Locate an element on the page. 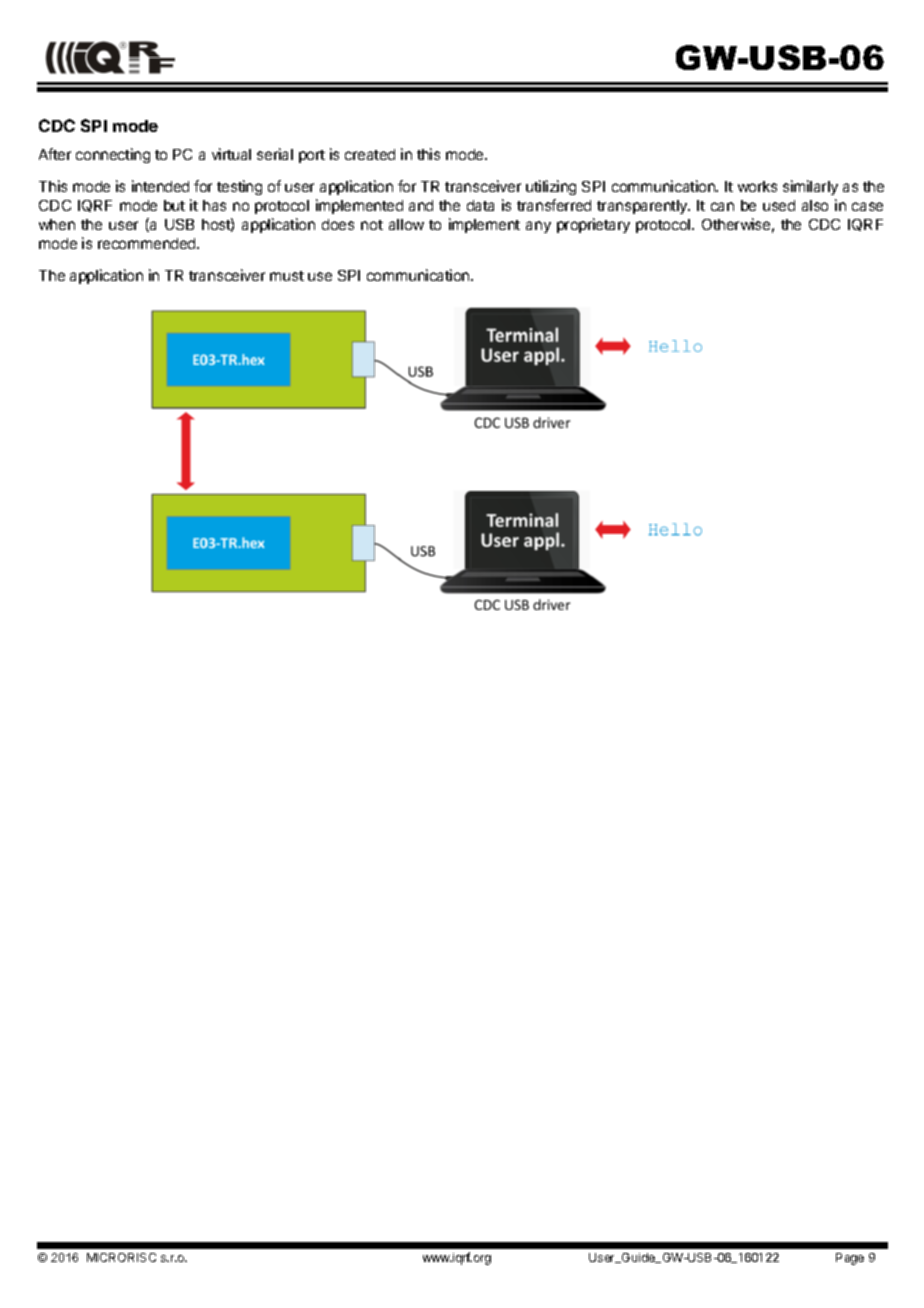 The image size is (924, 1308). data is located at coordinates (480, 205).
